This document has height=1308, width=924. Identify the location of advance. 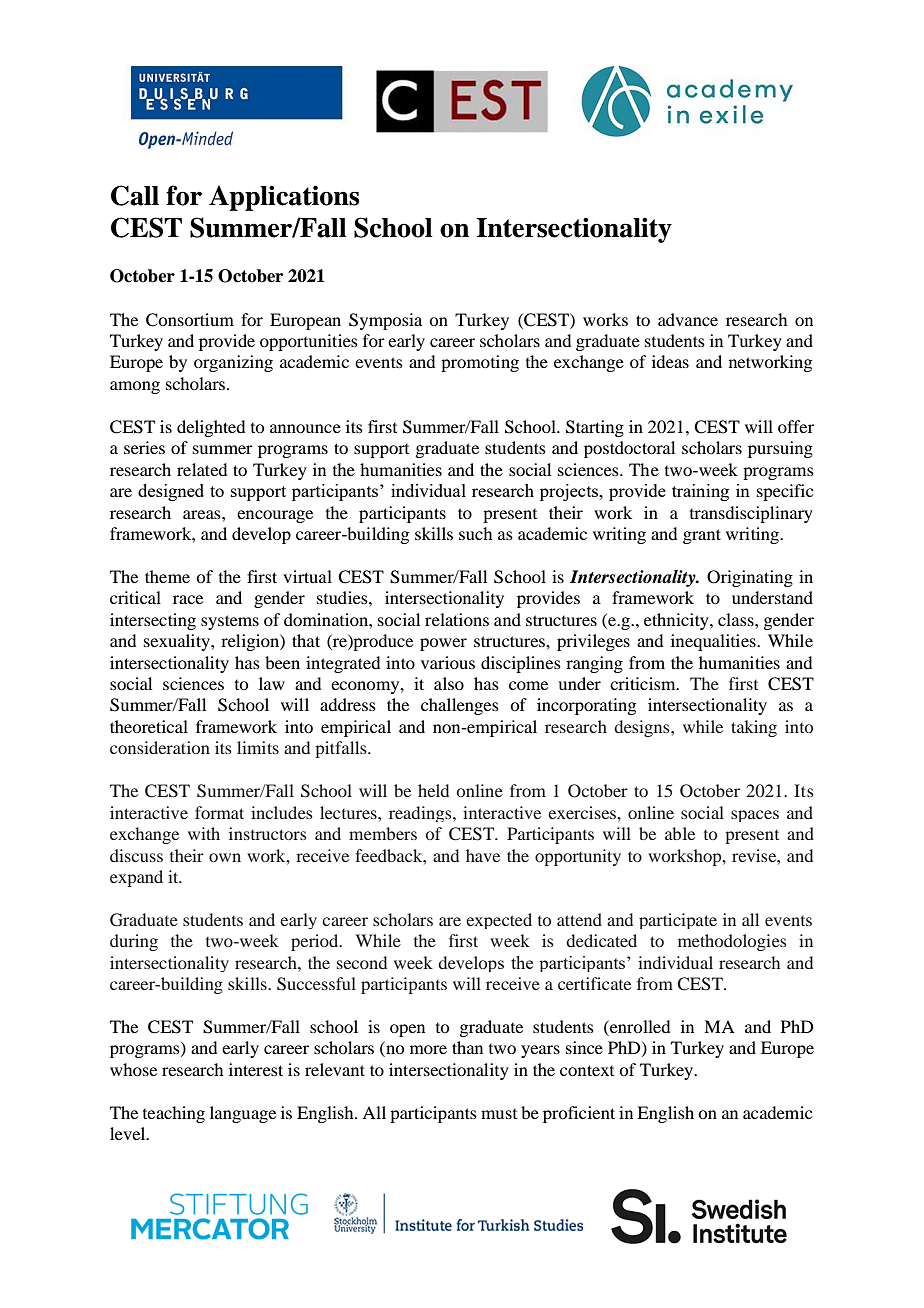
(688, 319).
